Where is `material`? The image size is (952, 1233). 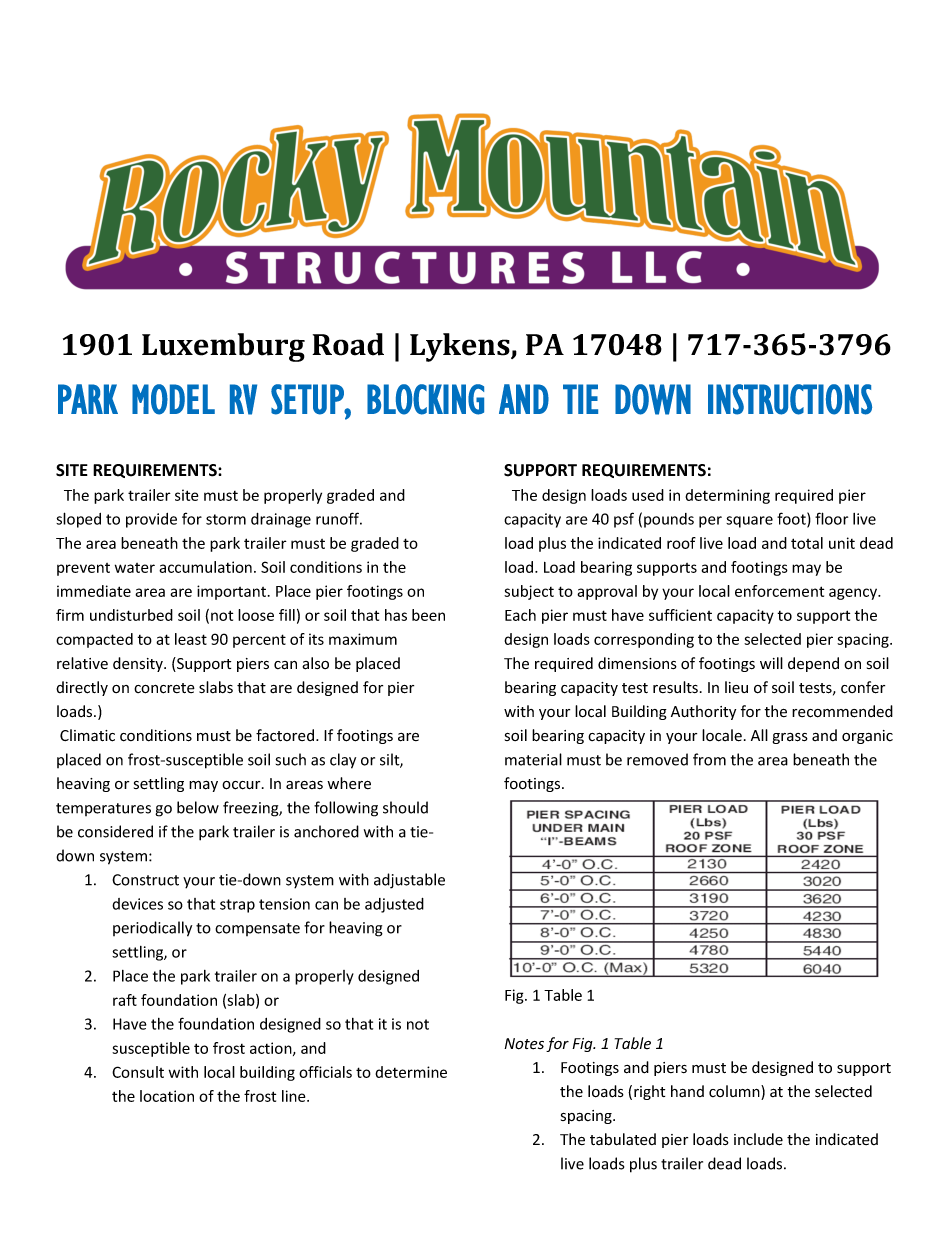
material is located at coordinates (533, 759).
